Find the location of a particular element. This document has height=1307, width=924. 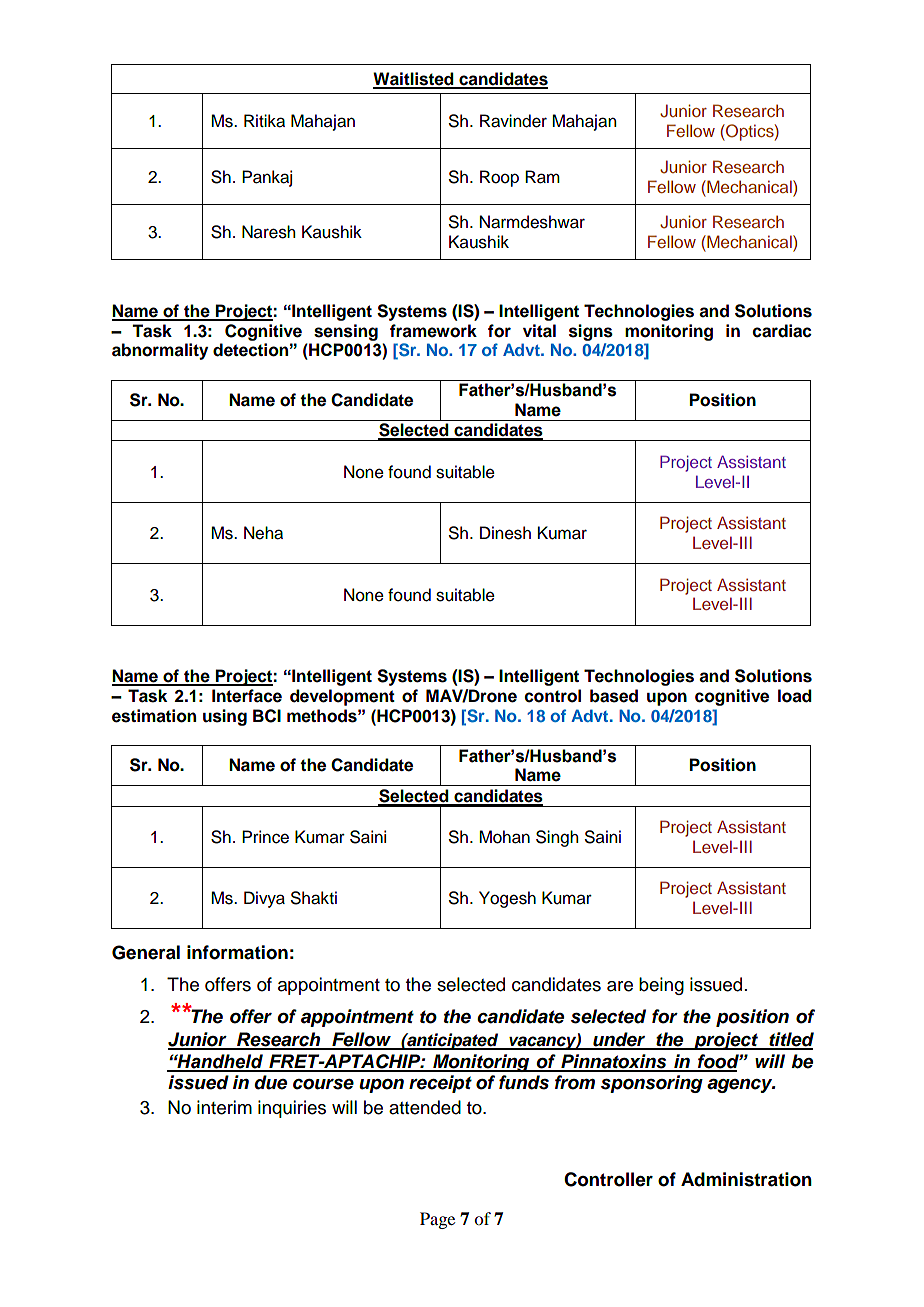

Waitlisted is located at coordinates (414, 80).
